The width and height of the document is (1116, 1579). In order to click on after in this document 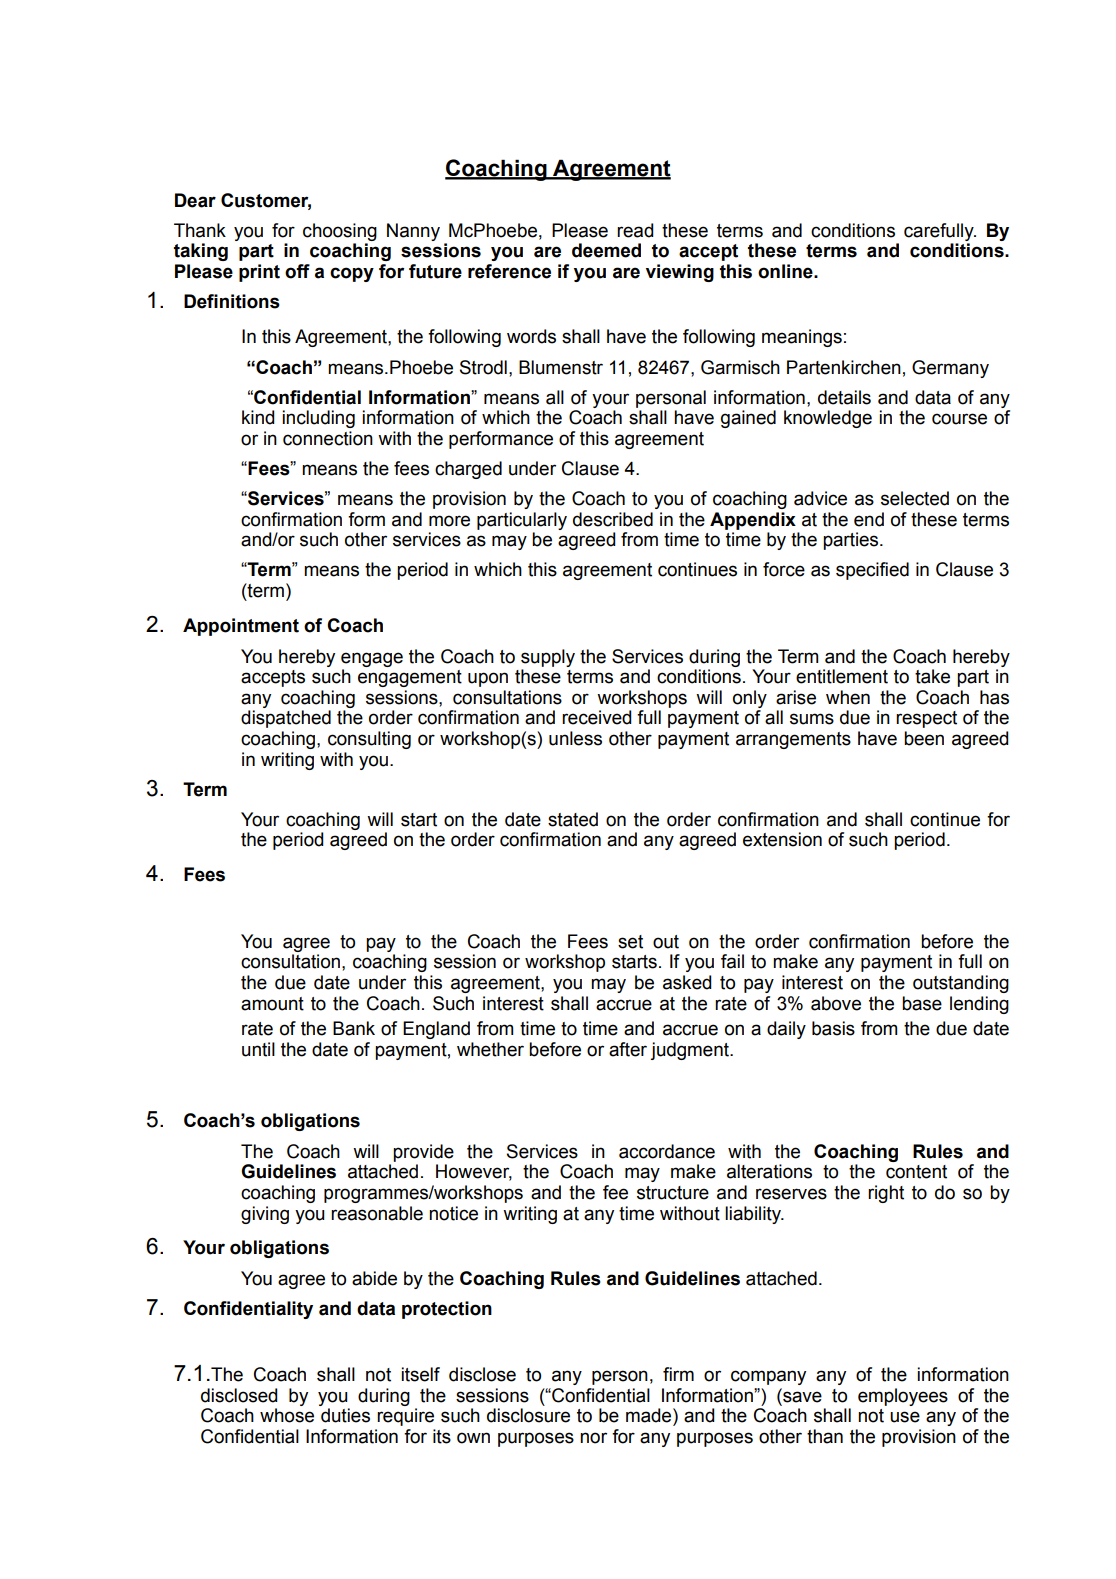, I will do `click(628, 1049)`.
